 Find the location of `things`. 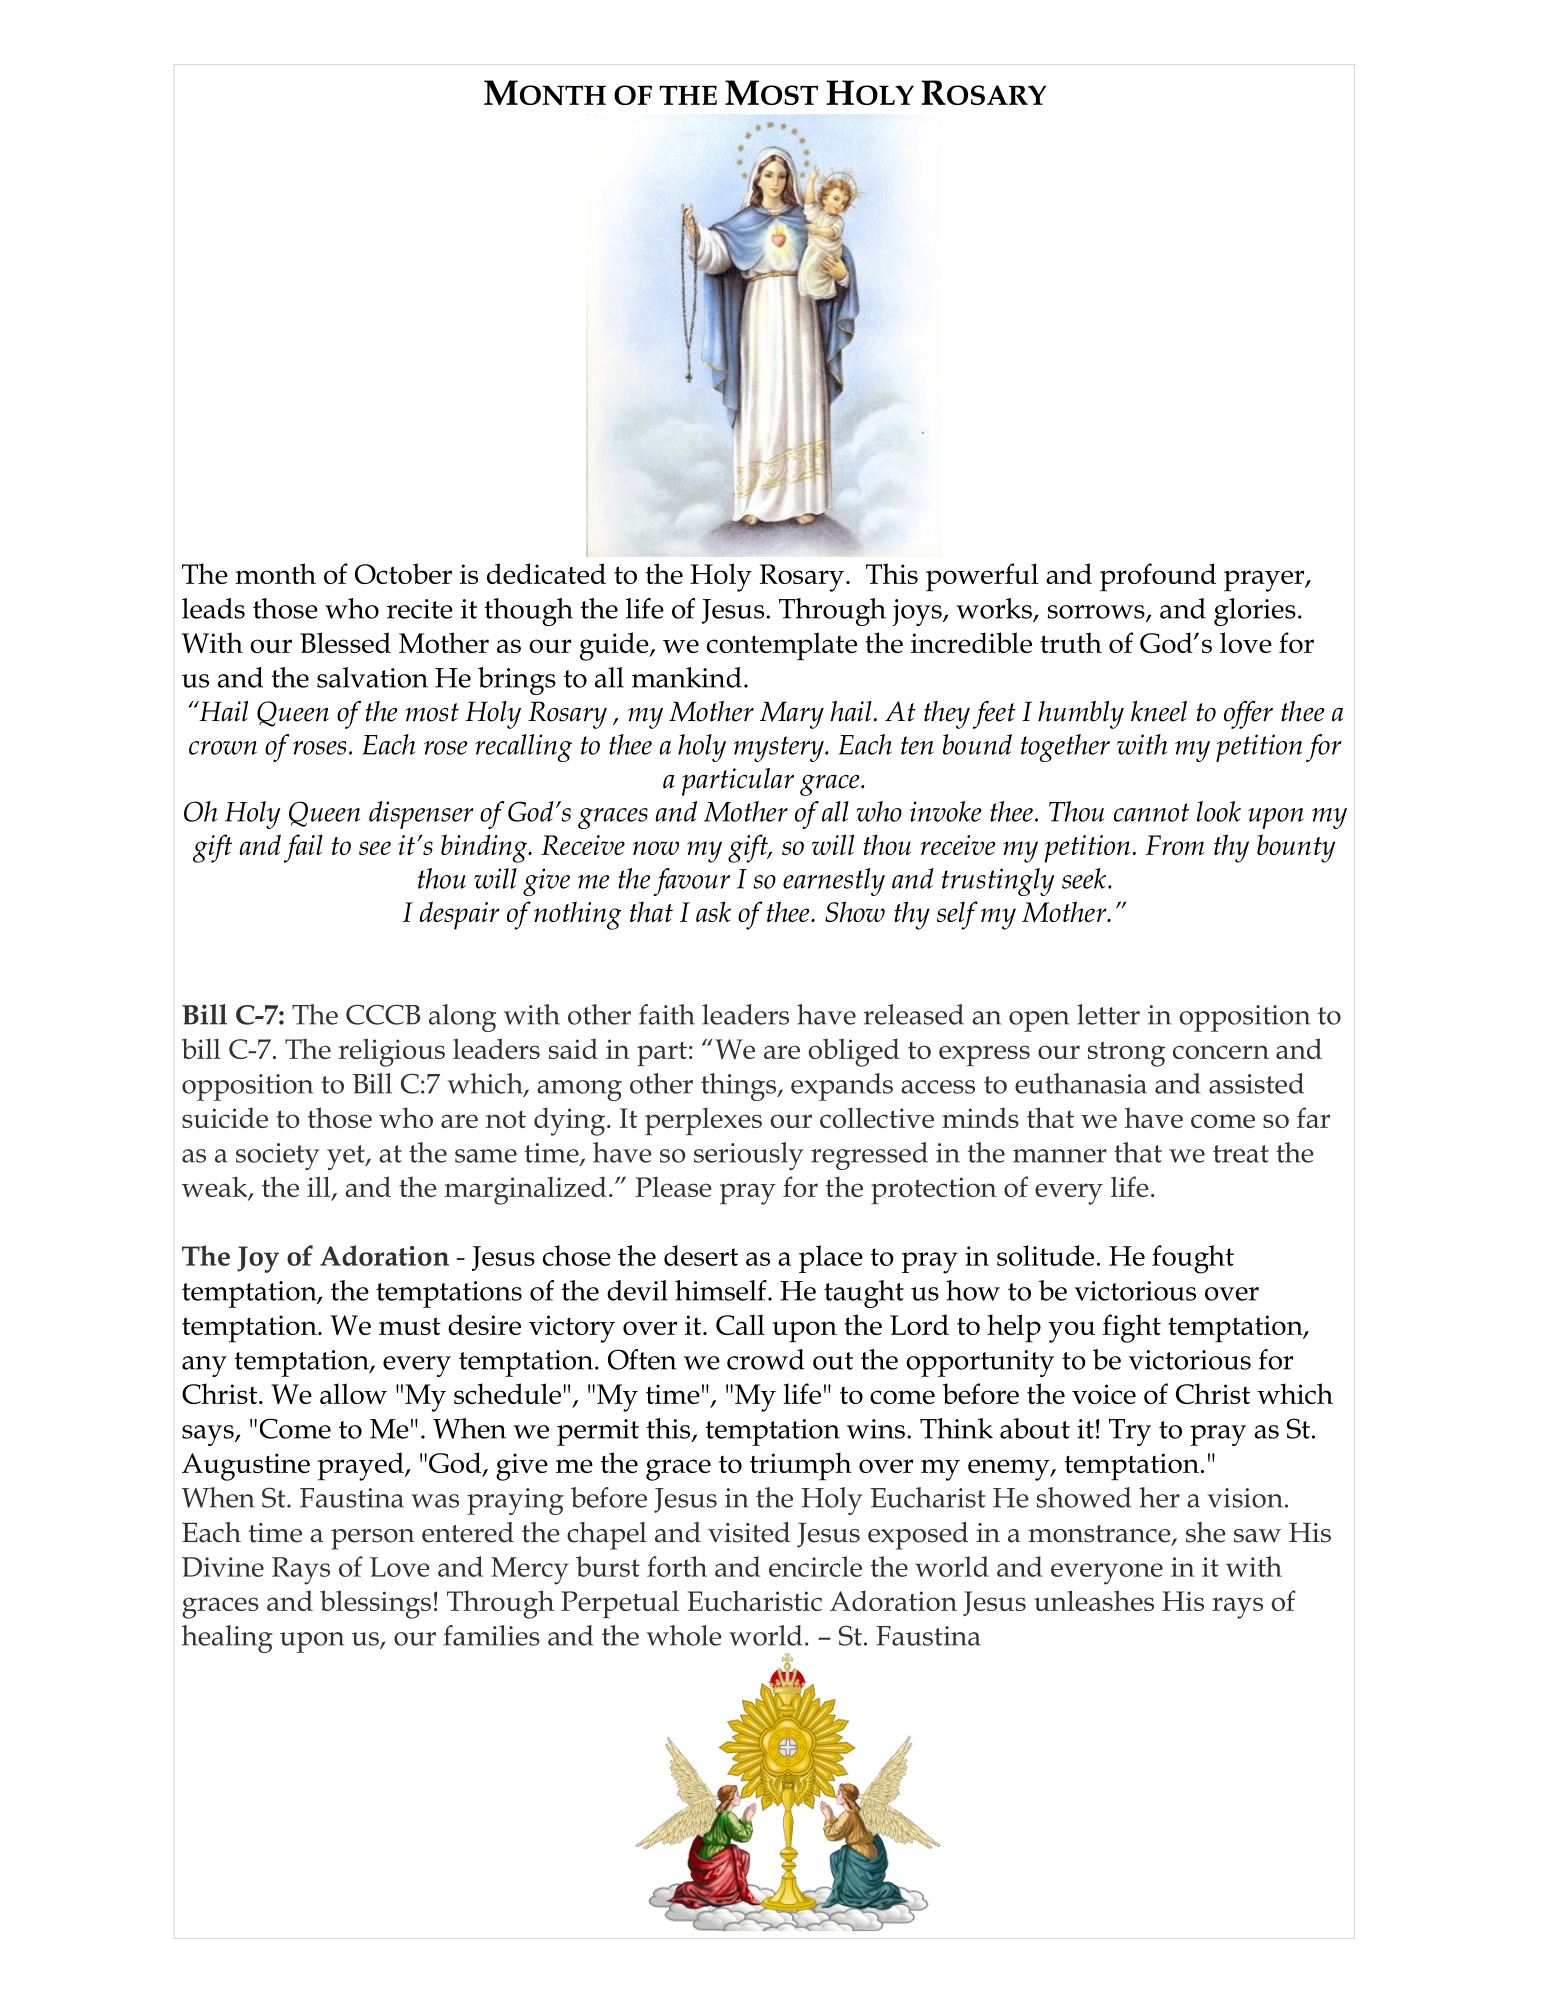

things is located at coordinates (740, 1087).
